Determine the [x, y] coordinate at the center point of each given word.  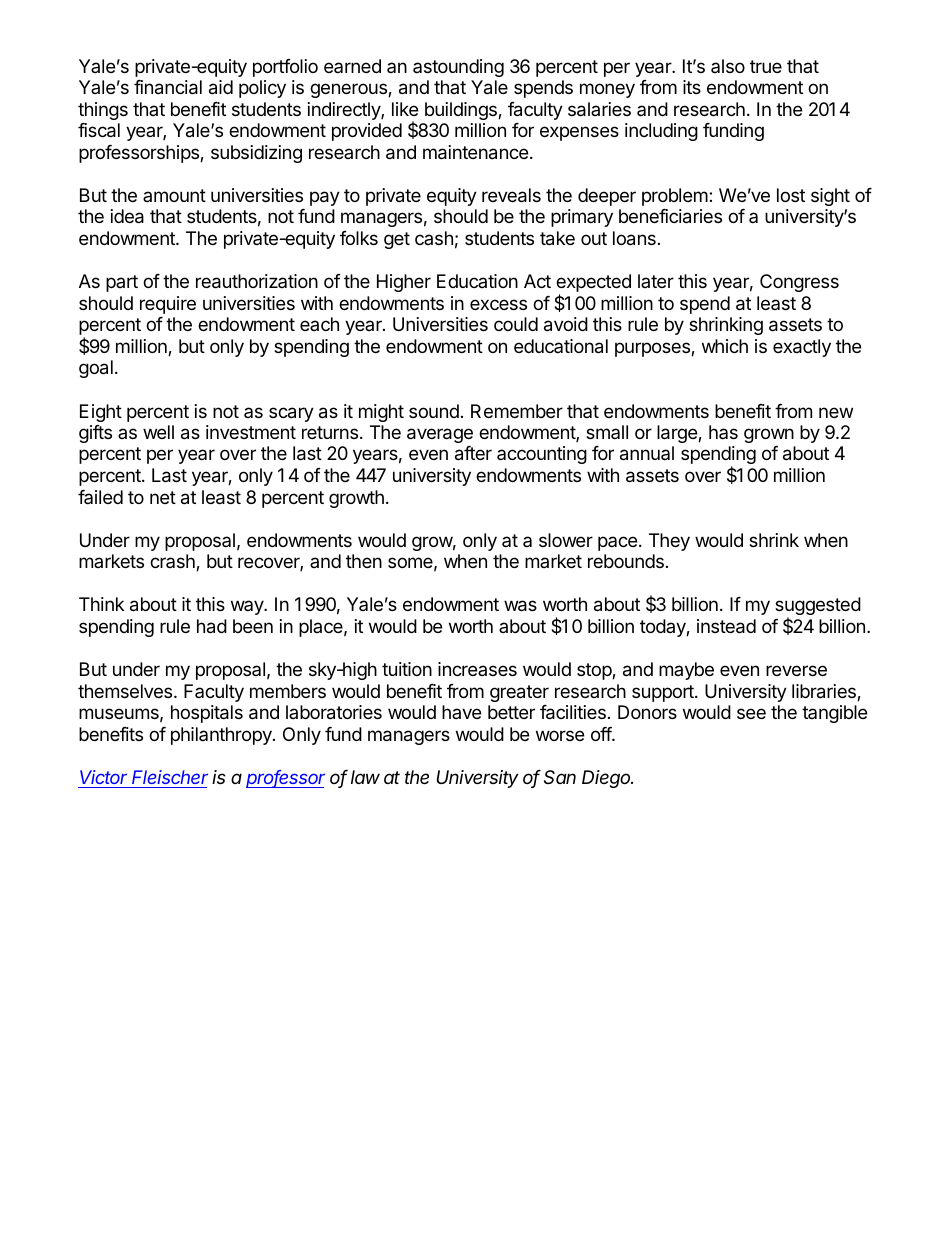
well [158, 432]
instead [726, 626]
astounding [458, 68]
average [440, 435]
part [122, 283]
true [766, 66]
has [723, 432]
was [520, 606]
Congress [799, 283]
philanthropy [222, 736]
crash [173, 562]
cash [434, 238]
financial [168, 87]
